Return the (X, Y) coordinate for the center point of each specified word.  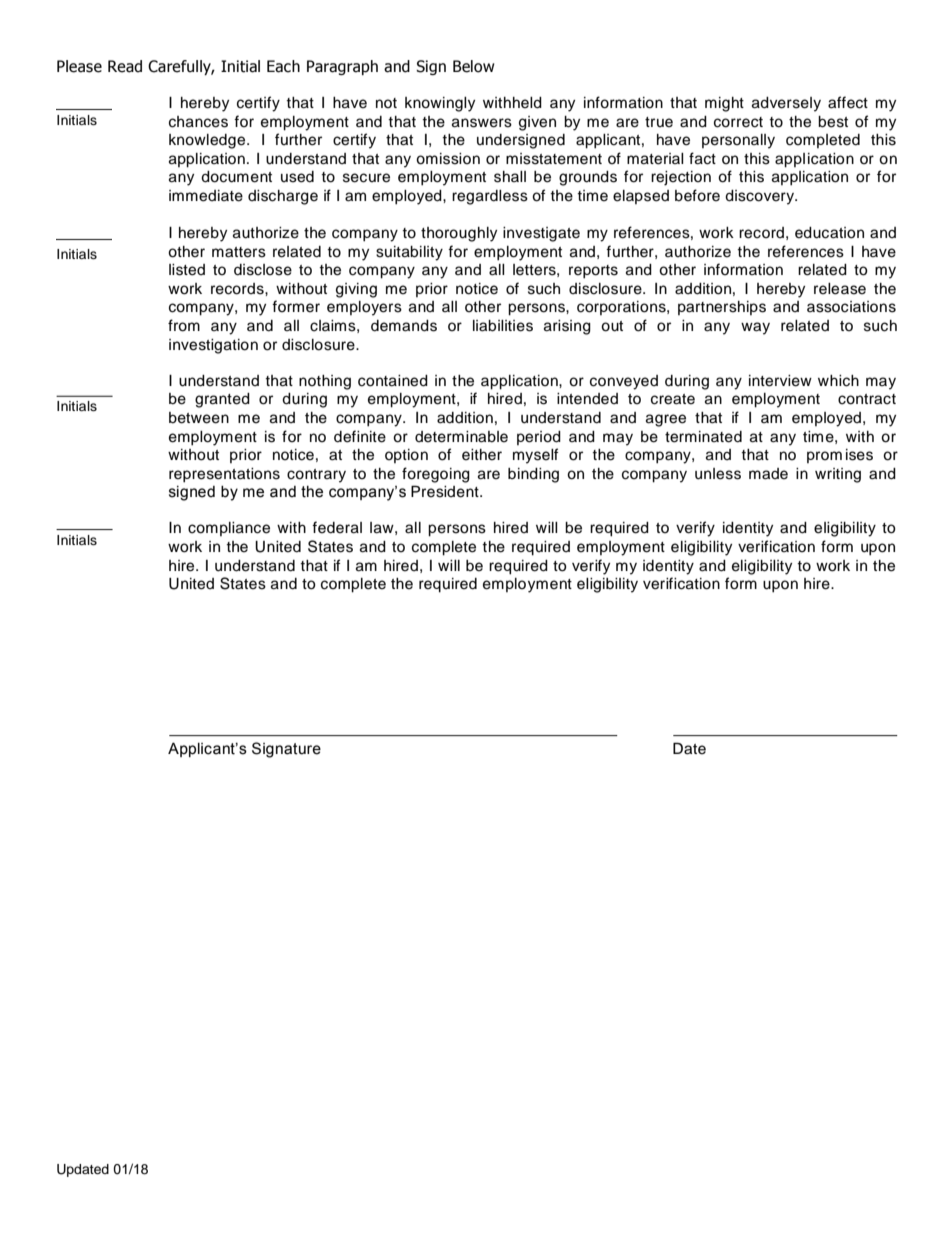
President (446, 491)
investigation (213, 346)
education (829, 233)
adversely (786, 104)
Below (473, 66)
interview (780, 381)
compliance (229, 529)
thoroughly (459, 234)
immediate (206, 196)
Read (125, 66)
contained (393, 381)
